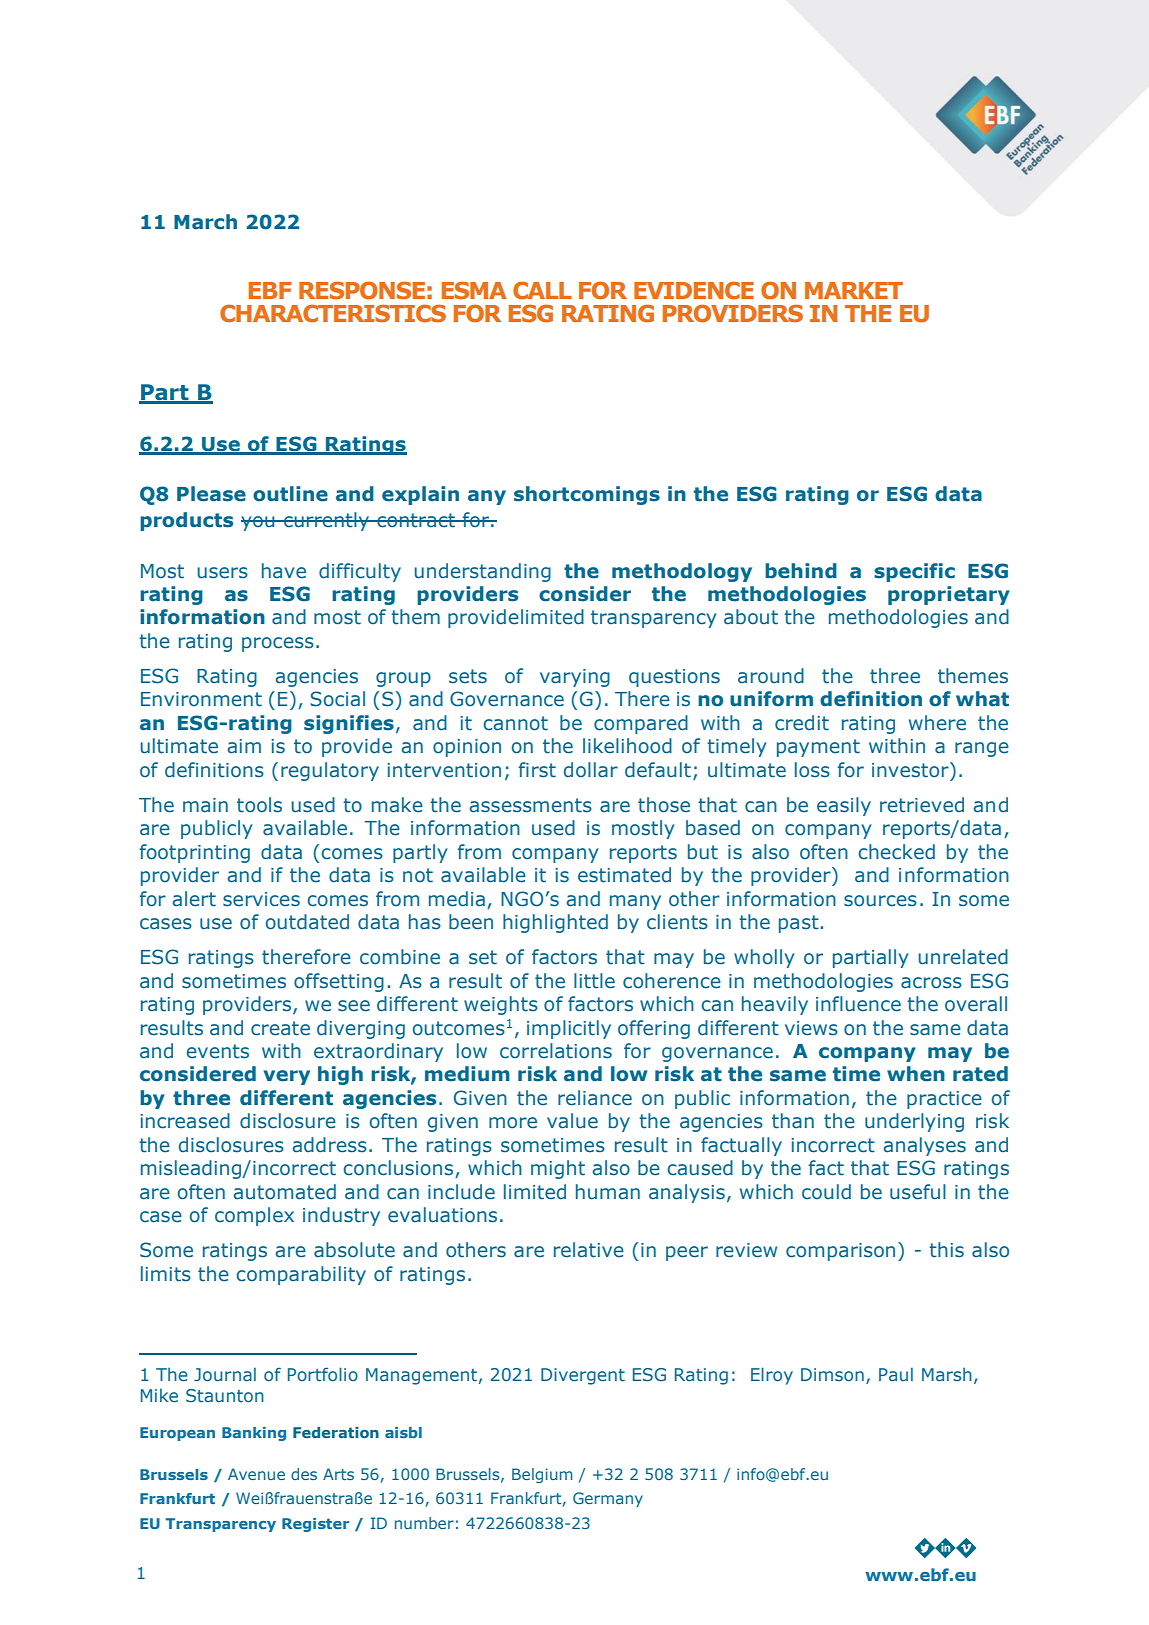  What do you see at coordinates (280, 1028) in the document?
I see `create` at bounding box center [280, 1028].
